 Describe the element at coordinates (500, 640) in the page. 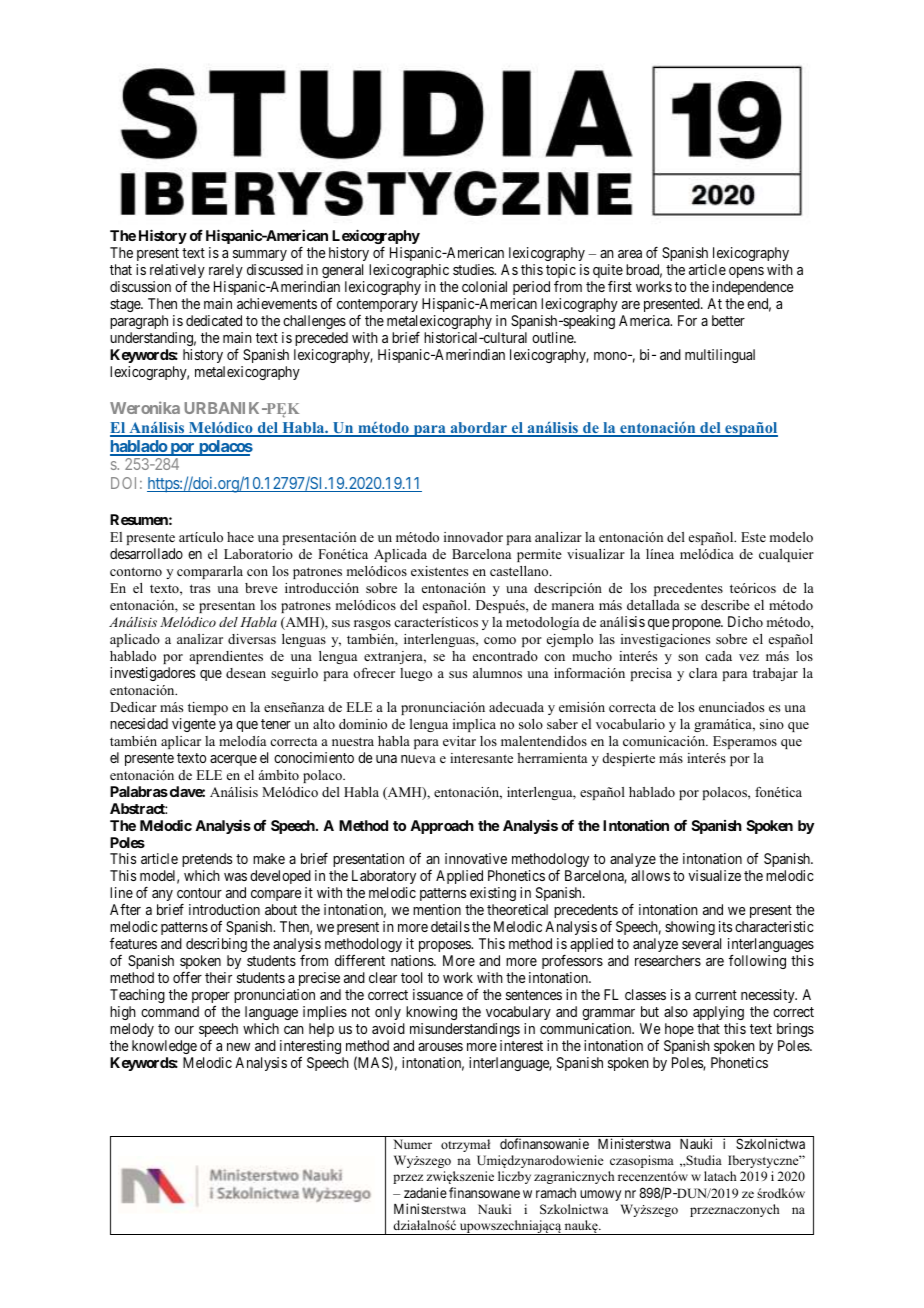

I see `como` at that location.
